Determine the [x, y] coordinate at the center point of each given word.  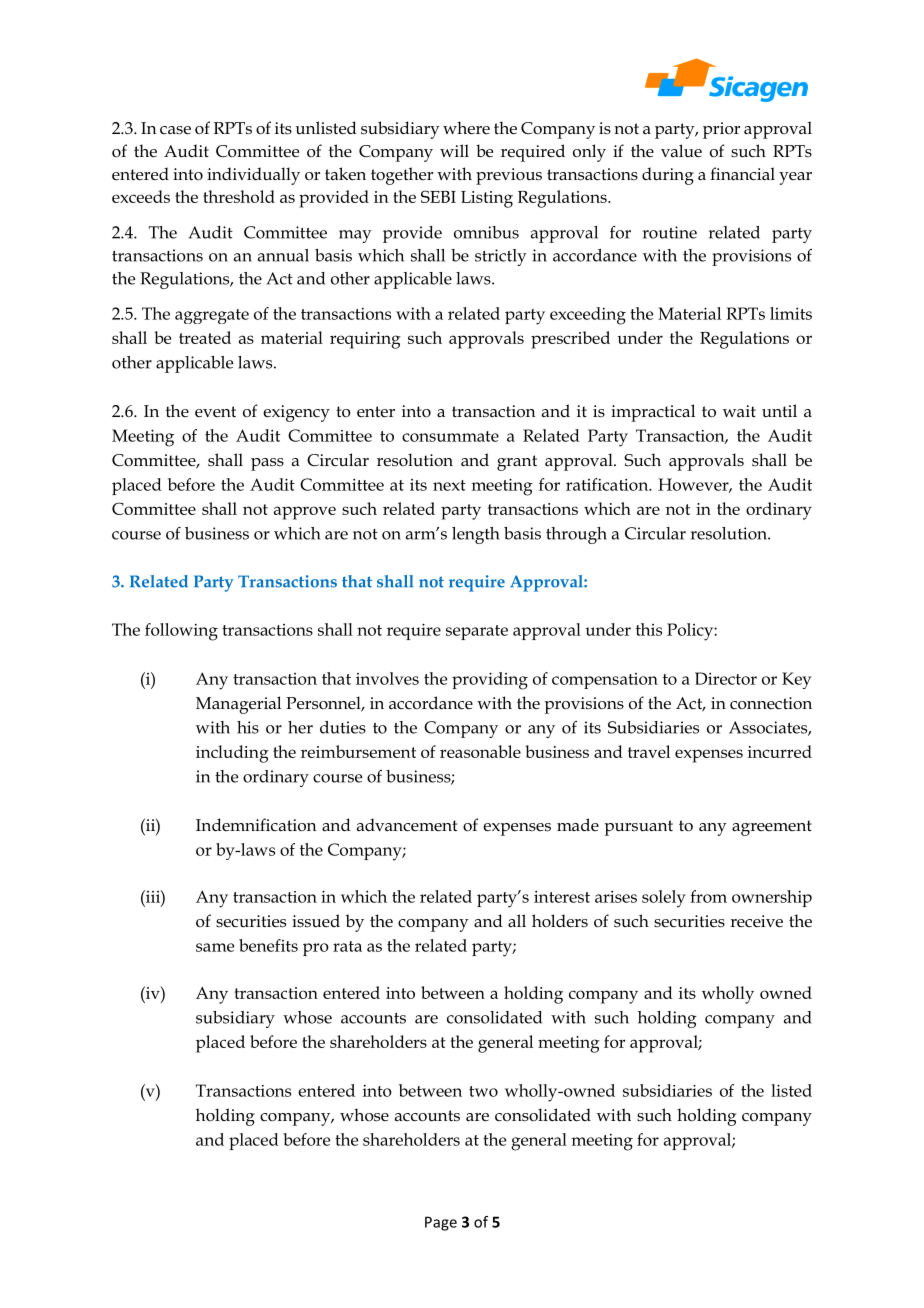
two [483, 1091]
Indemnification [256, 825]
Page [441, 1223]
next [449, 485]
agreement [772, 828]
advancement [407, 825]
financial [742, 174]
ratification [608, 484]
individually [253, 176]
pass [267, 464]
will [454, 150]
